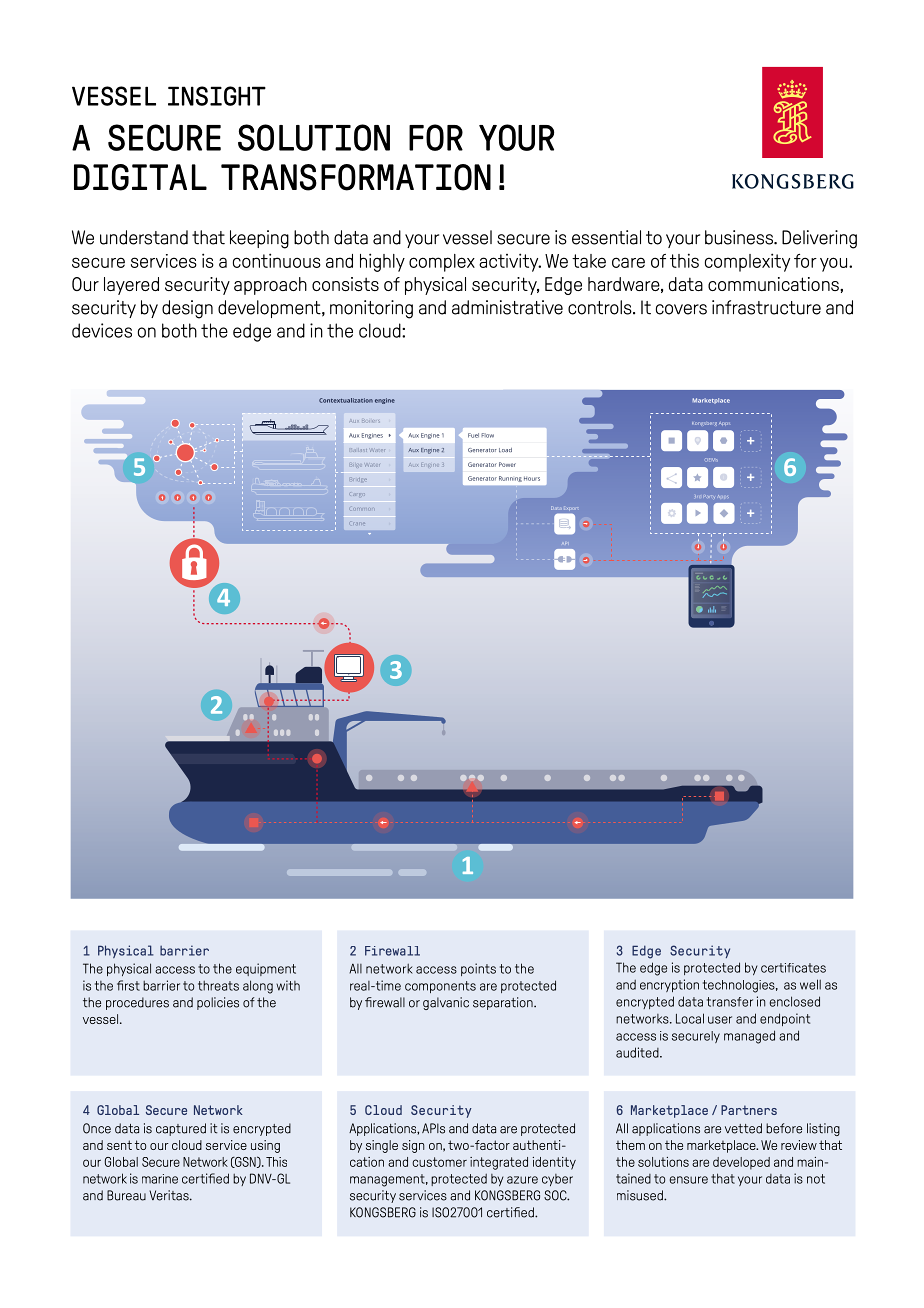 Image resolution: width=924 pixels, height=1308 pixels. What do you see at coordinates (766, 307) in the page?
I see `infrastructure` at bounding box center [766, 307].
